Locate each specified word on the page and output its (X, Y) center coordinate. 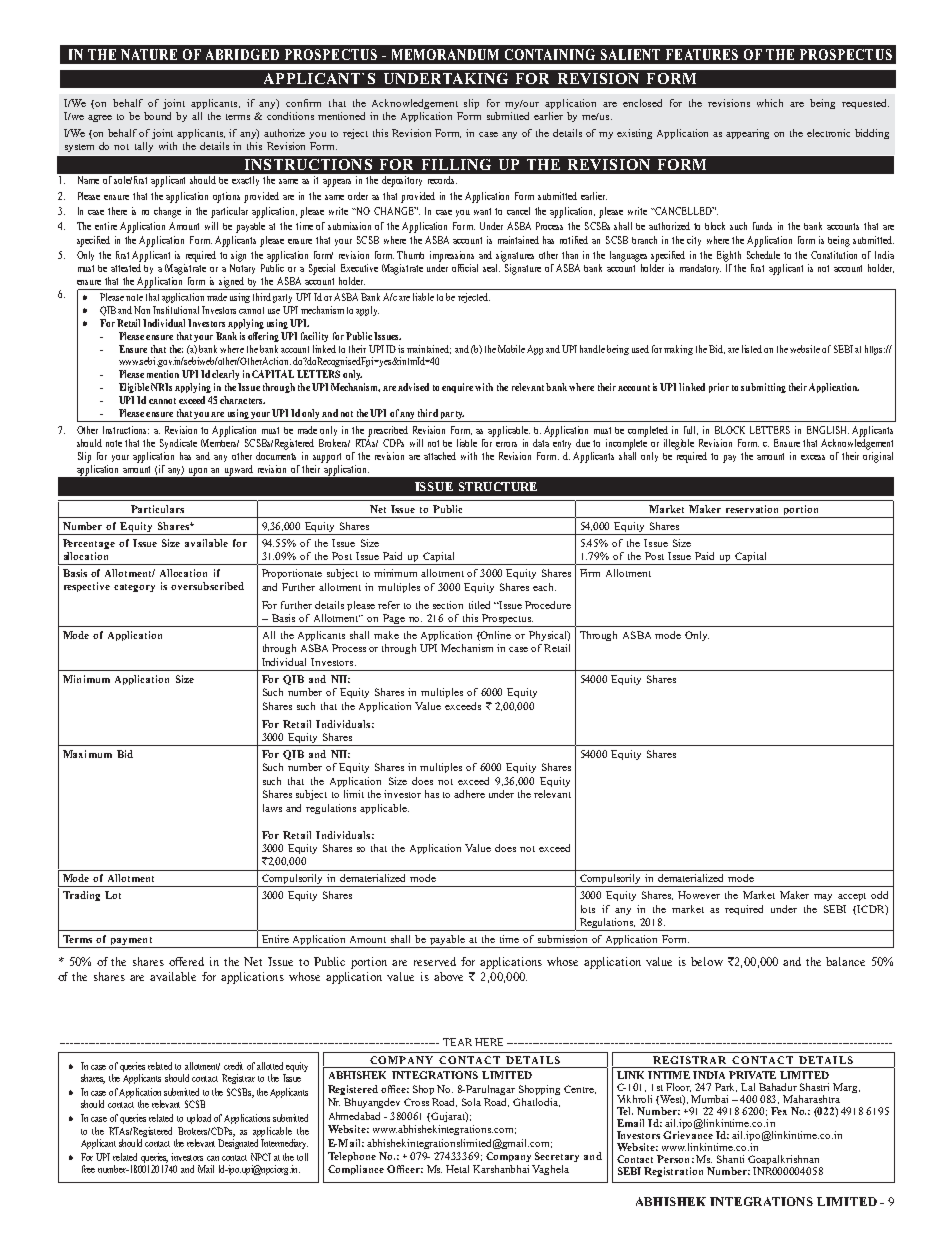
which (770, 103)
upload (199, 1119)
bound (157, 116)
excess (813, 457)
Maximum (87, 754)
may (823, 897)
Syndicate (178, 444)
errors (506, 444)
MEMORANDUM (445, 54)
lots (588, 909)
